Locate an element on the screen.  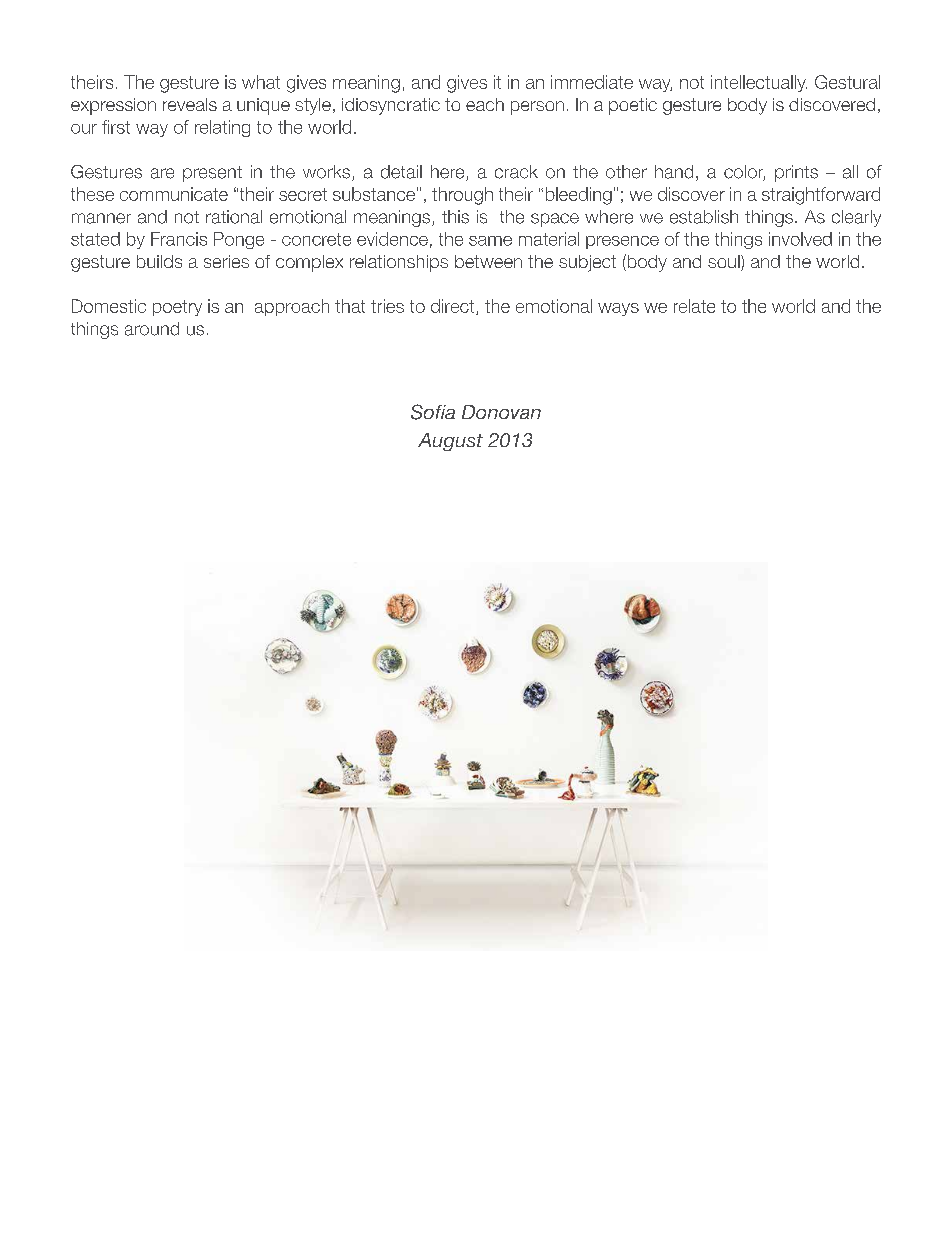
reveals is located at coordinates (190, 104).
